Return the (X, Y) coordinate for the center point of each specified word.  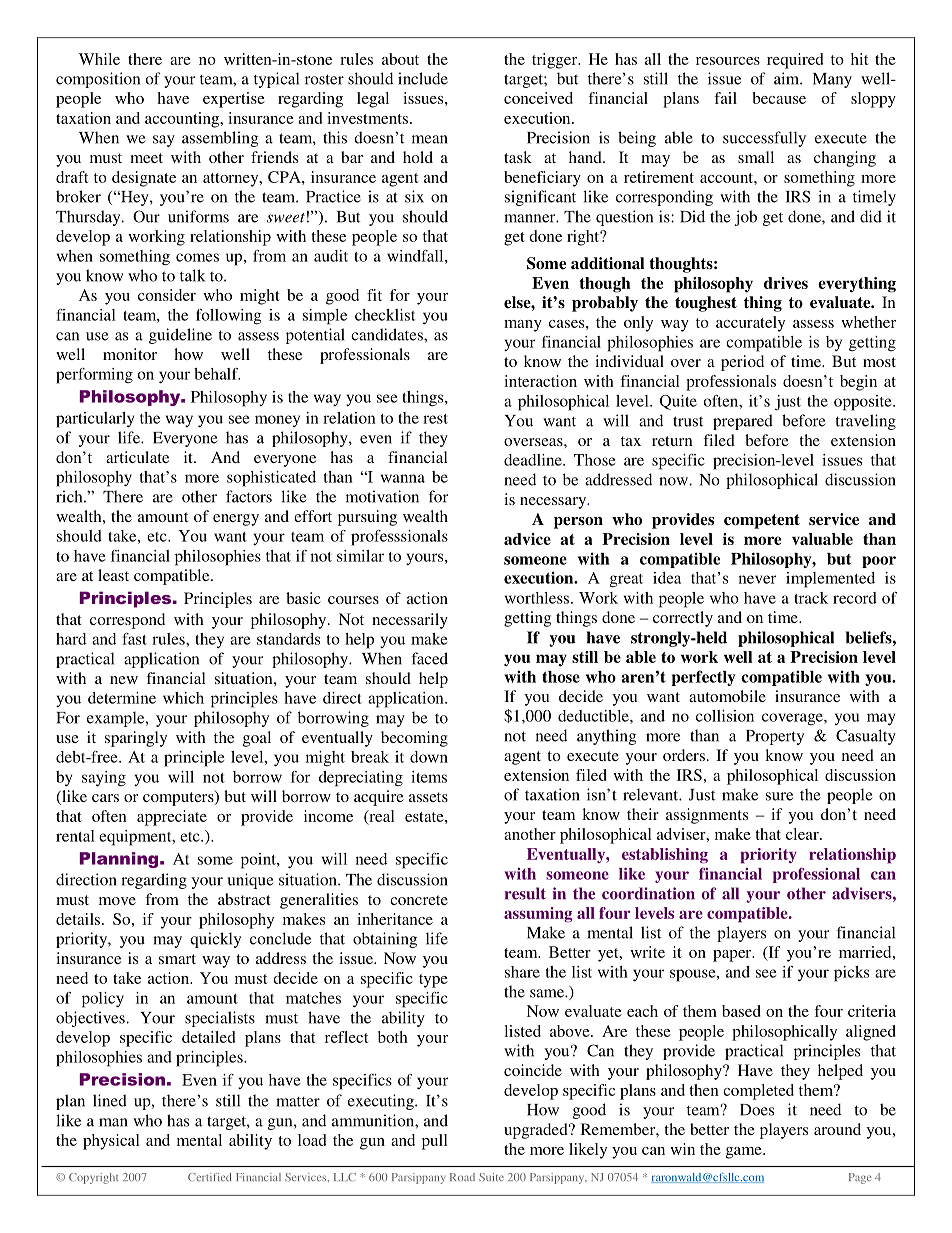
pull (435, 1142)
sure (779, 796)
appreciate (172, 818)
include (423, 78)
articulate (137, 457)
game (745, 1153)
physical (111, 1142)
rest (435, 419)
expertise (234, 100)
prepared (743, 422)
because (779, 98)
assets (428, 797)
